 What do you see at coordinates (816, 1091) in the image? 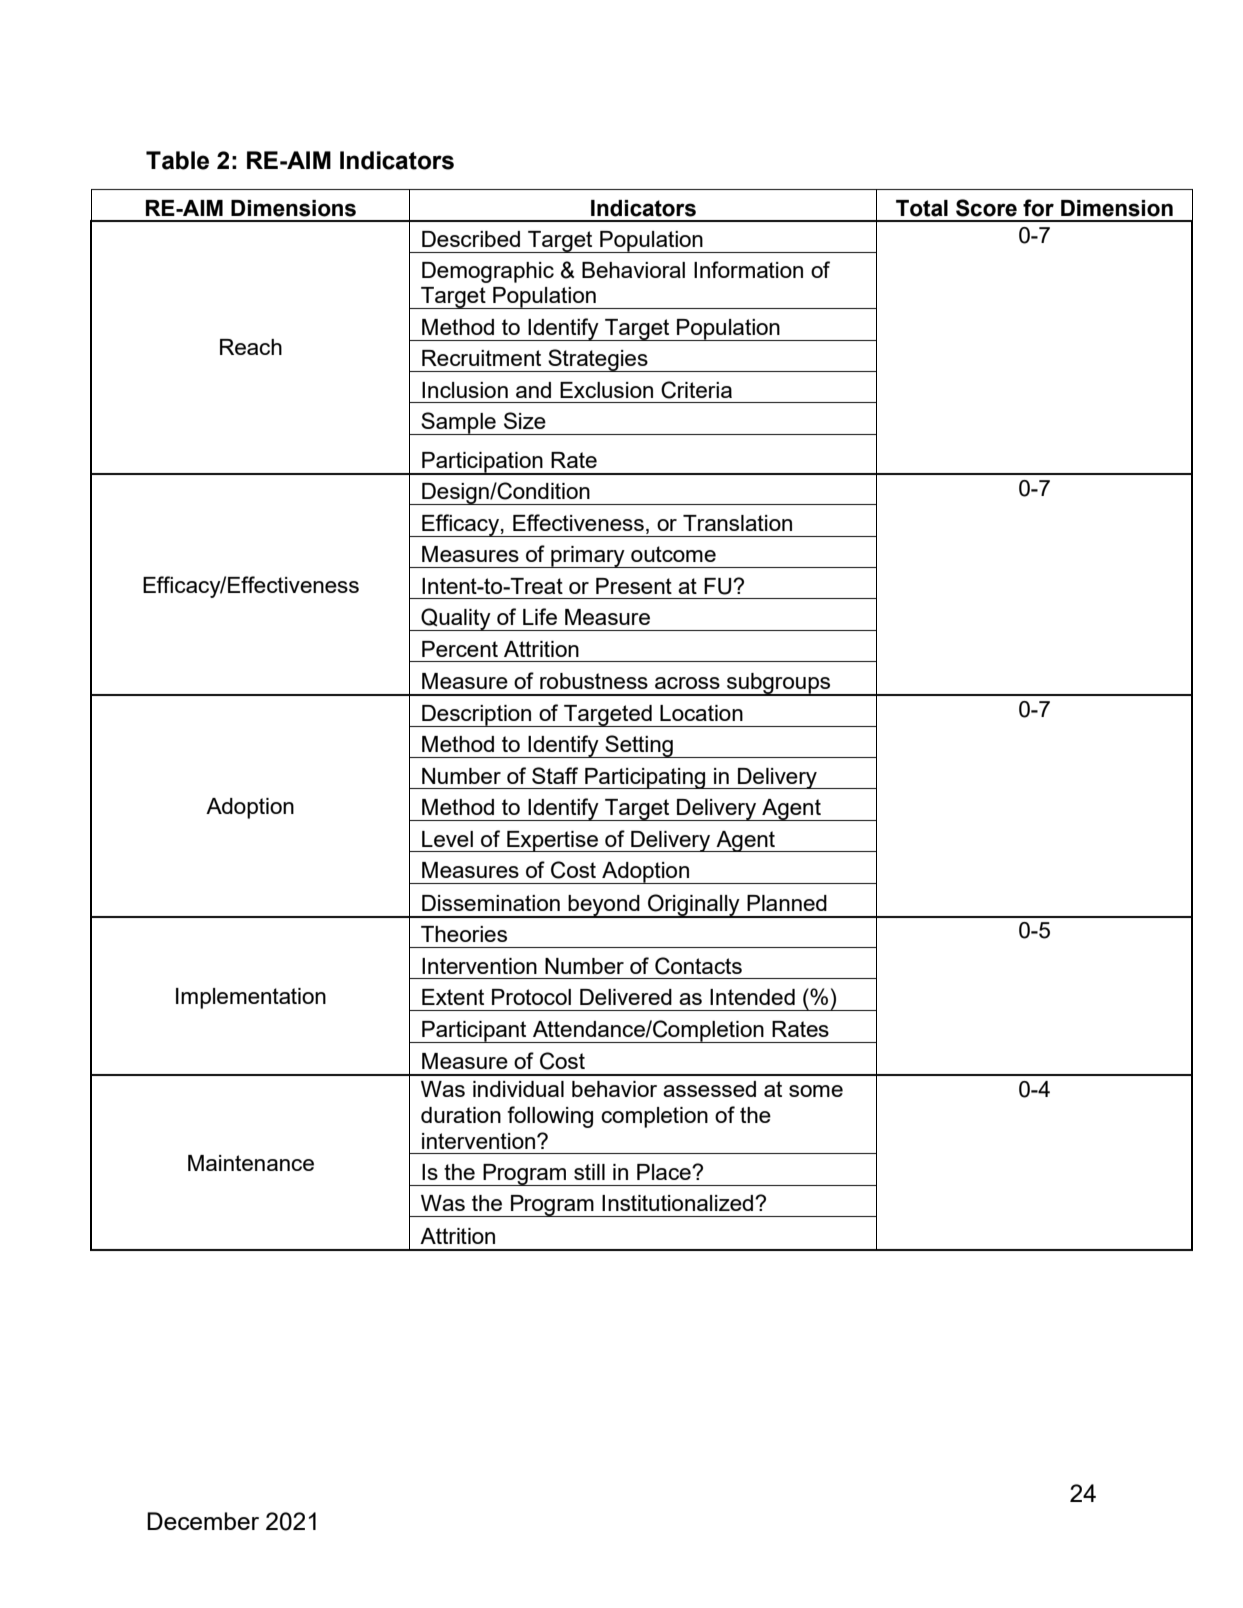
I see `some` at bounding box center [816, 1091].
